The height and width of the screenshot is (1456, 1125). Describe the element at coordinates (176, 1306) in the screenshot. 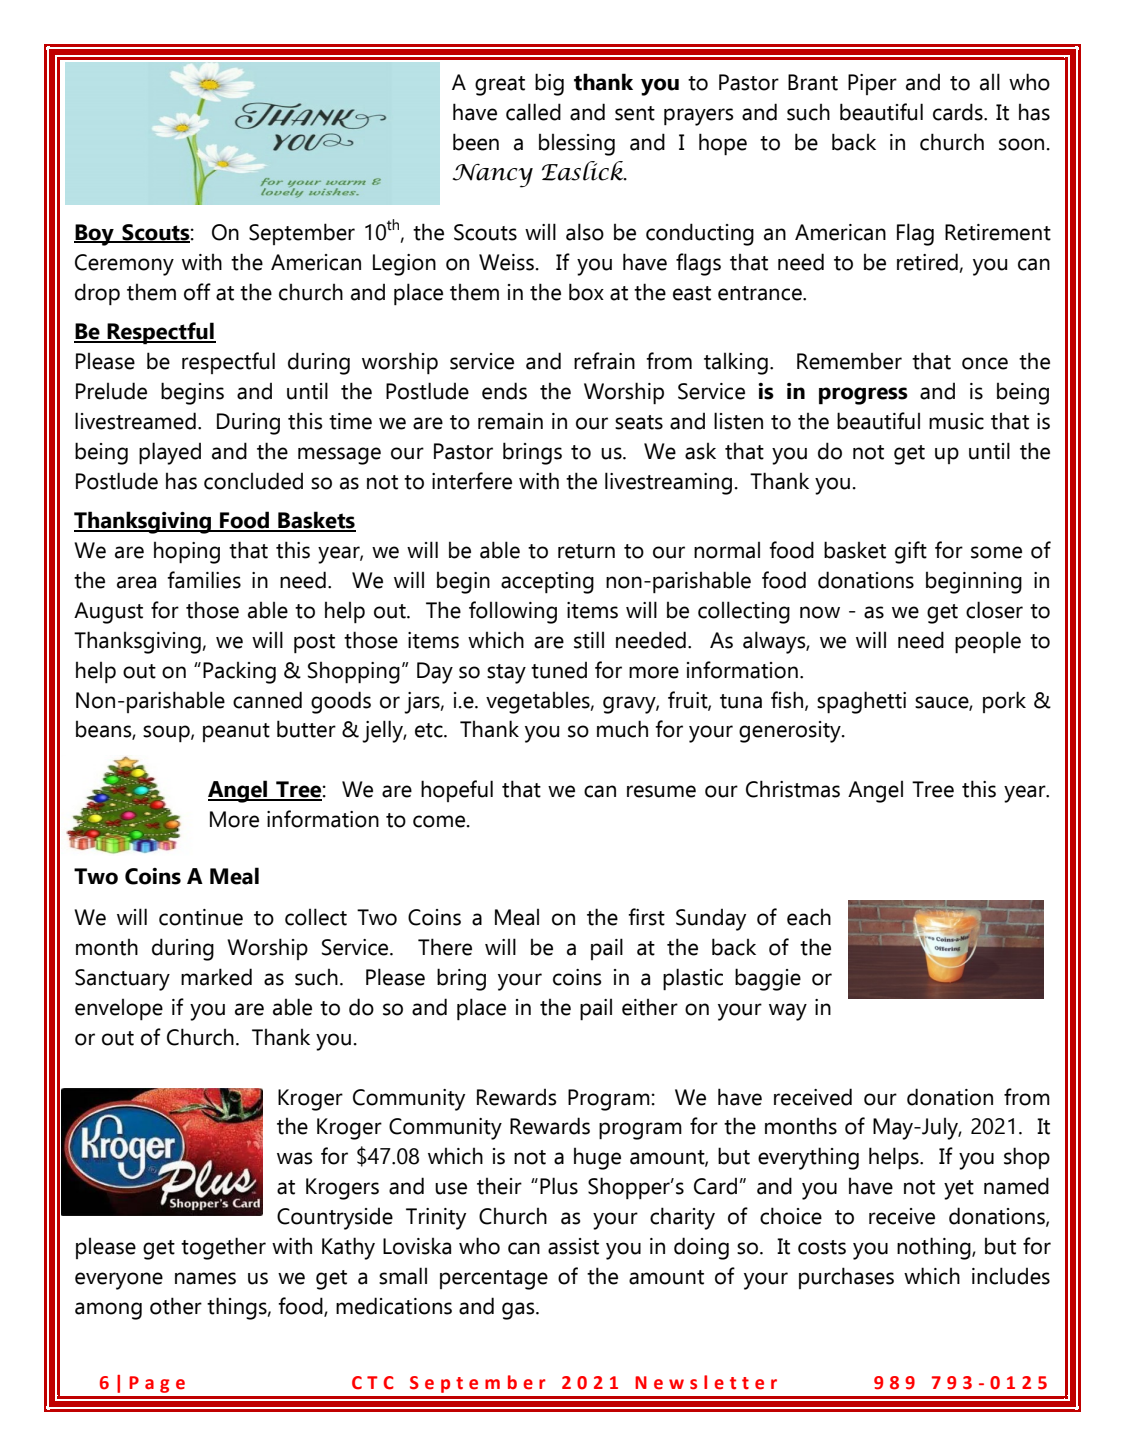

I see `other` at that location.
